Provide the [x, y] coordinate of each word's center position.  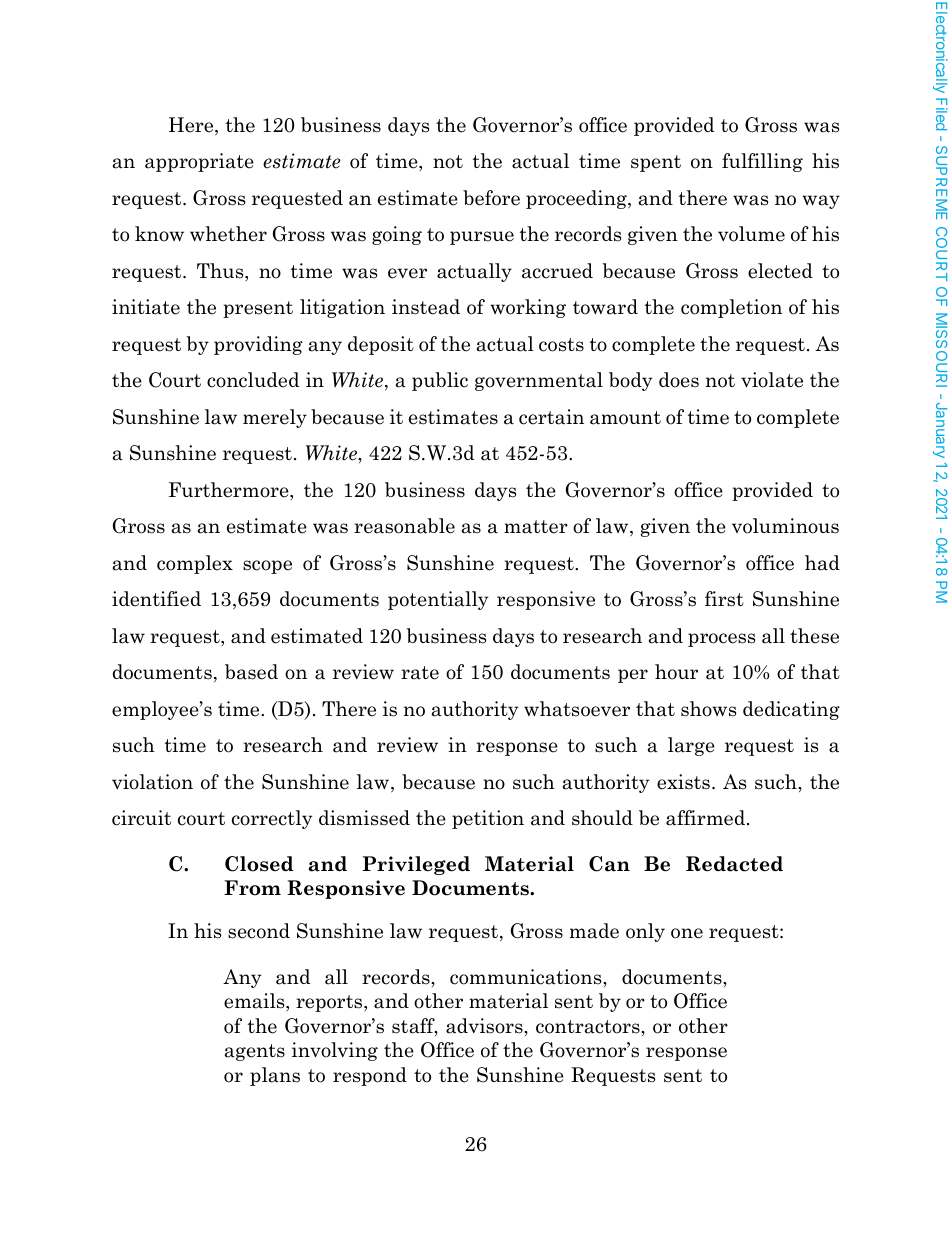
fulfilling [762, 162]
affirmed [705, 818]
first [724, 599]
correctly [272, 819]
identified [156, 599]
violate [772, 380]
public [440, 381]
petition [488, 819]
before [491, 198]
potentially [438, 600]
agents [255, 1052]
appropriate [199, 162]
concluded [253, 380]
